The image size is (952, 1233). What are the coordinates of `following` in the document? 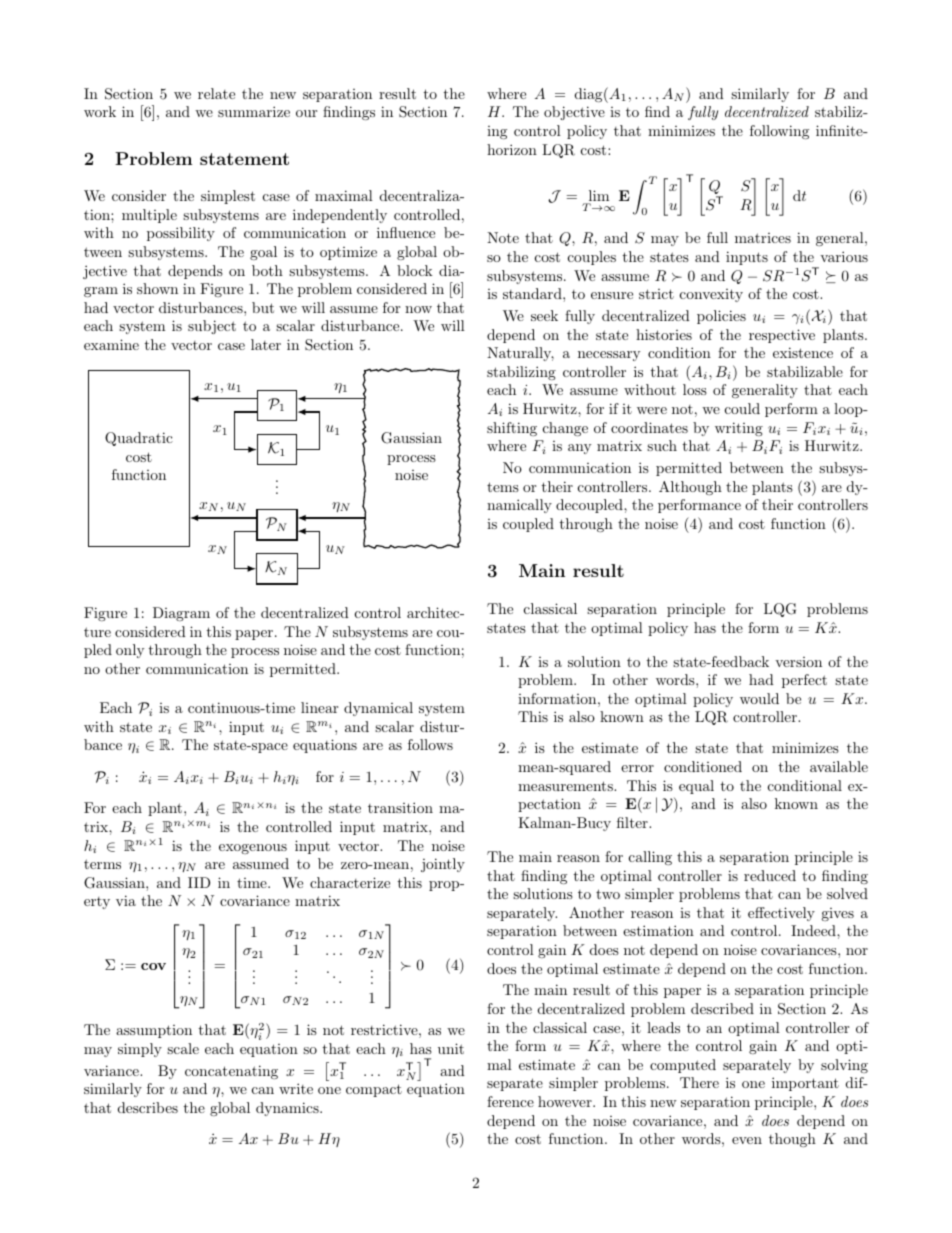 It's located at (779, 132).
